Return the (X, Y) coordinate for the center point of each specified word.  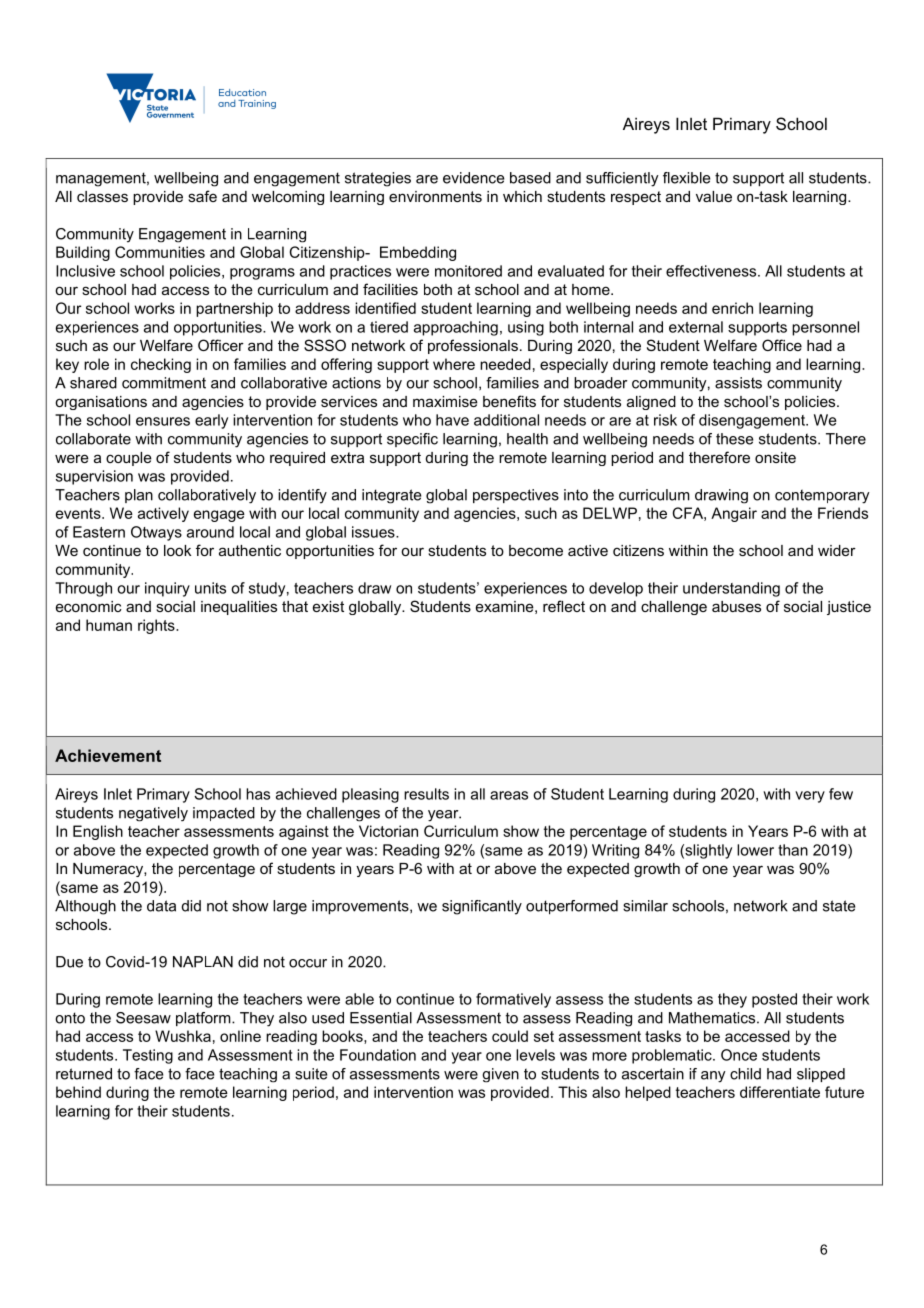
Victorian (388, 831)
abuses (736, 606)
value (714, 196)
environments (435, 196)
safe (202, 196)
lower (755, 850)
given (500, 1075)
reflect (564, 606)
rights (157, 626)
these (735, 439)
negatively (153, 814)
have (452, 420)
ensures (163, 421)
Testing (148, 1056)
